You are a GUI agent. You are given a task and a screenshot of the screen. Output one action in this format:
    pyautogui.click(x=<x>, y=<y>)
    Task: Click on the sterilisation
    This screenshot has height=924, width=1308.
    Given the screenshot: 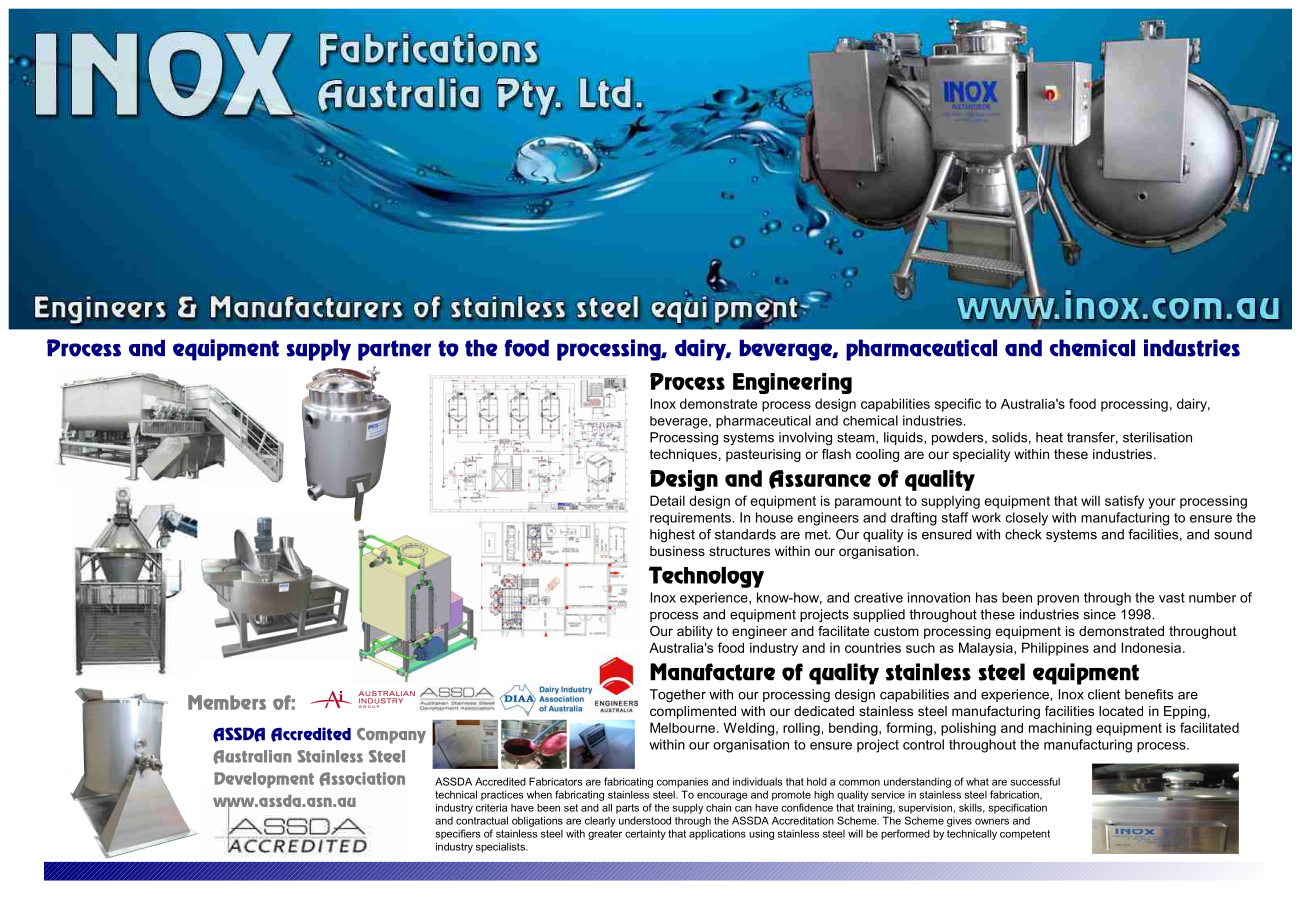 What is the action you would take?
    pyautogui.click(x=1157, y=437)
